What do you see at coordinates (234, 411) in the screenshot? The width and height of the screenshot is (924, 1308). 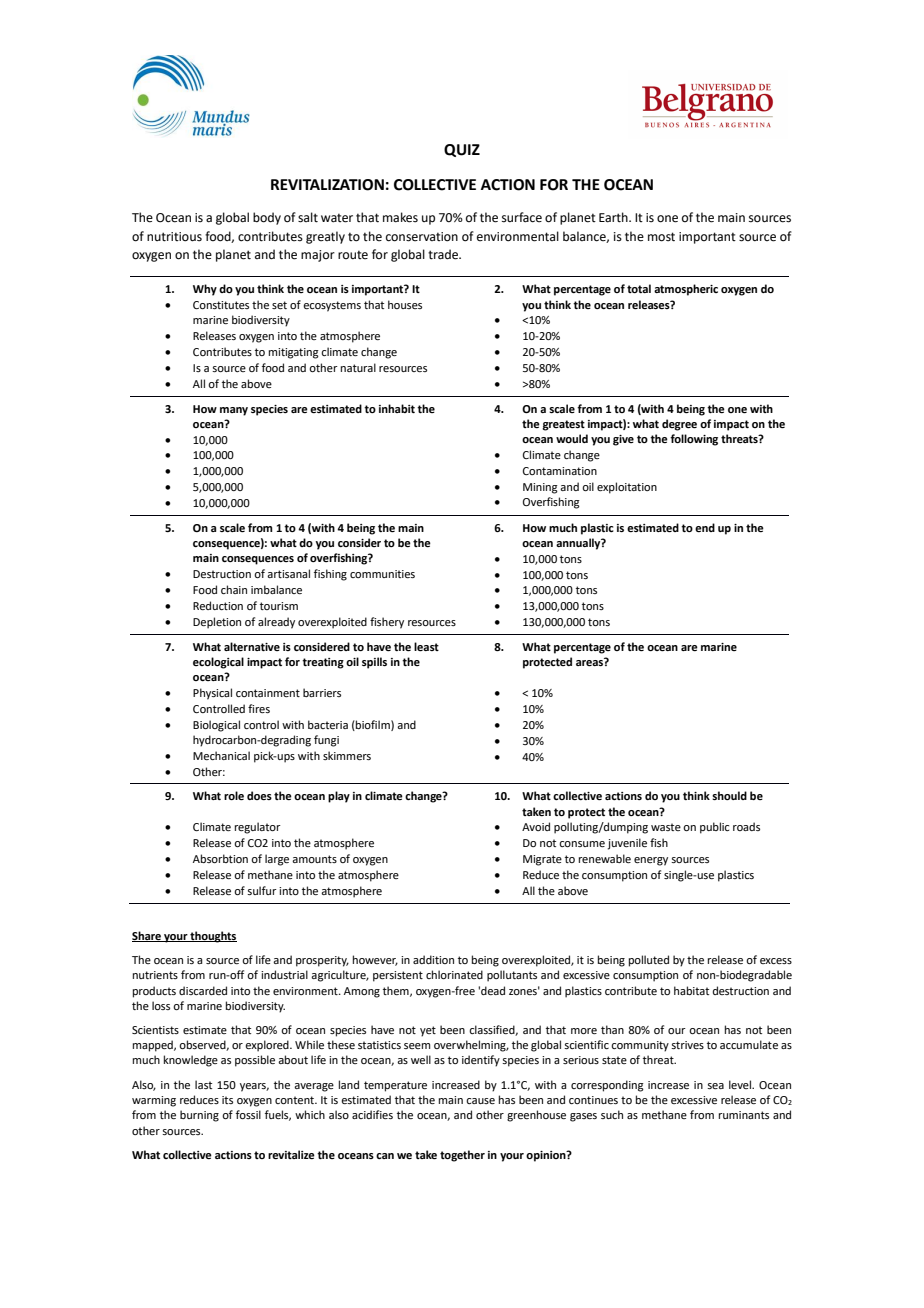 I see `many` at bounding box center [234, 411].
